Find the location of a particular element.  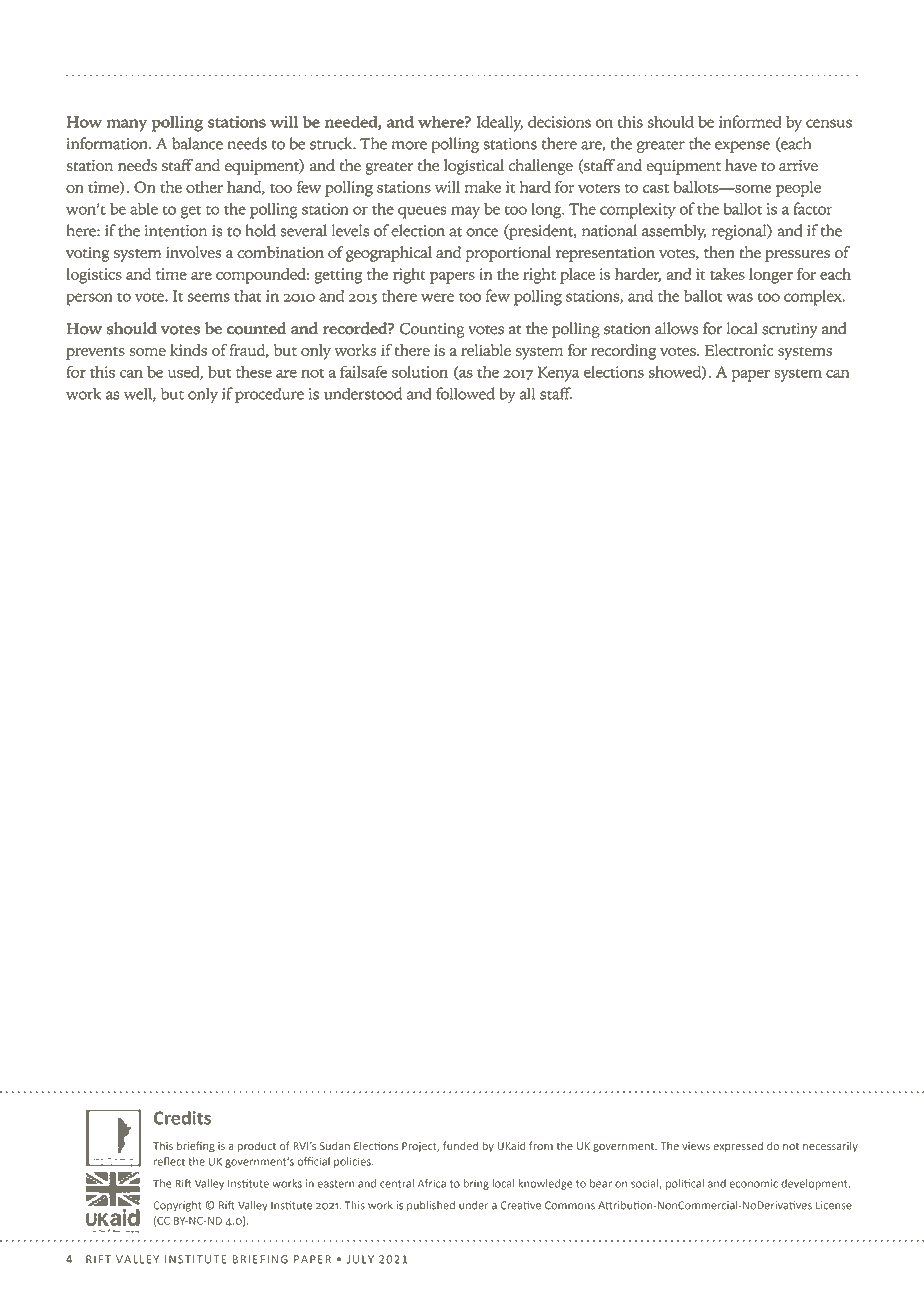

expense is located at coordinates (742, 147).
